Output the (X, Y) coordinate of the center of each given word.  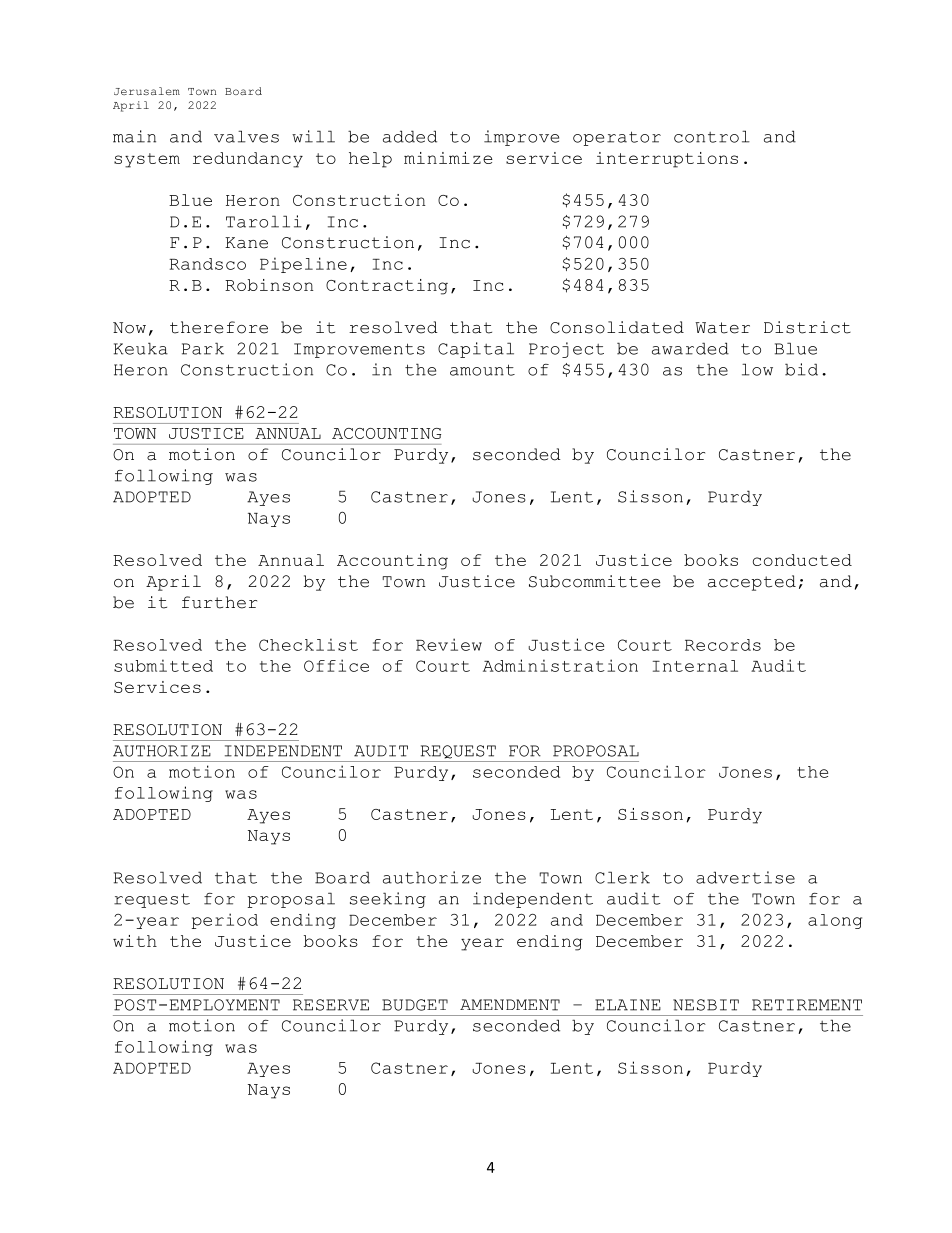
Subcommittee (594, 581)
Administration (560, 665)
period (225, 921)
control (712, 136)
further (219, 602)
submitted (163, 665)
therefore (219, 327)
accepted (752, 583)
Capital (476, 350)
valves (246, 136)
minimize (448, 158)
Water (722, 328)
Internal (695, 666)
